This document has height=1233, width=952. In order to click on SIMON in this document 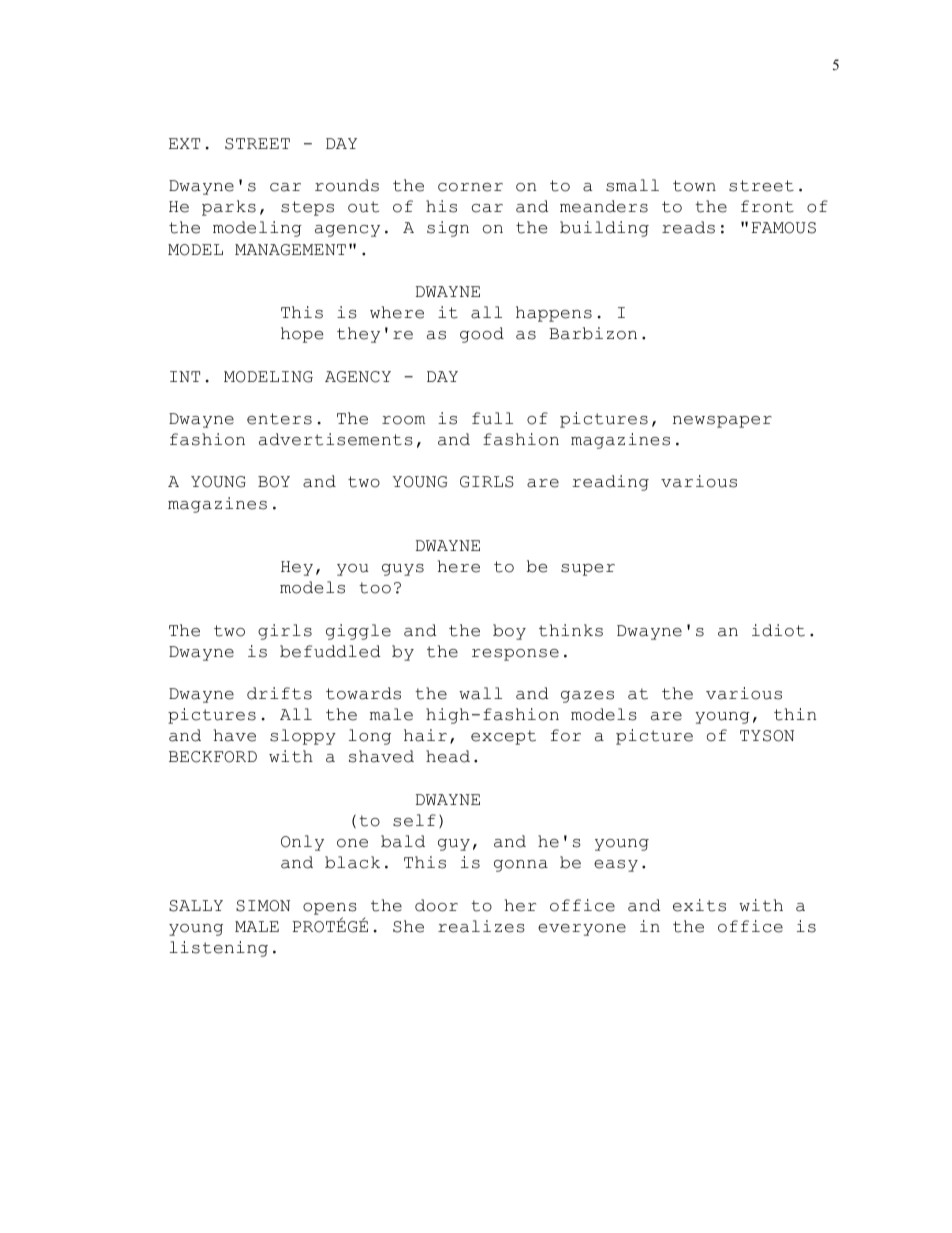, I will do `click(263, 906)`.
